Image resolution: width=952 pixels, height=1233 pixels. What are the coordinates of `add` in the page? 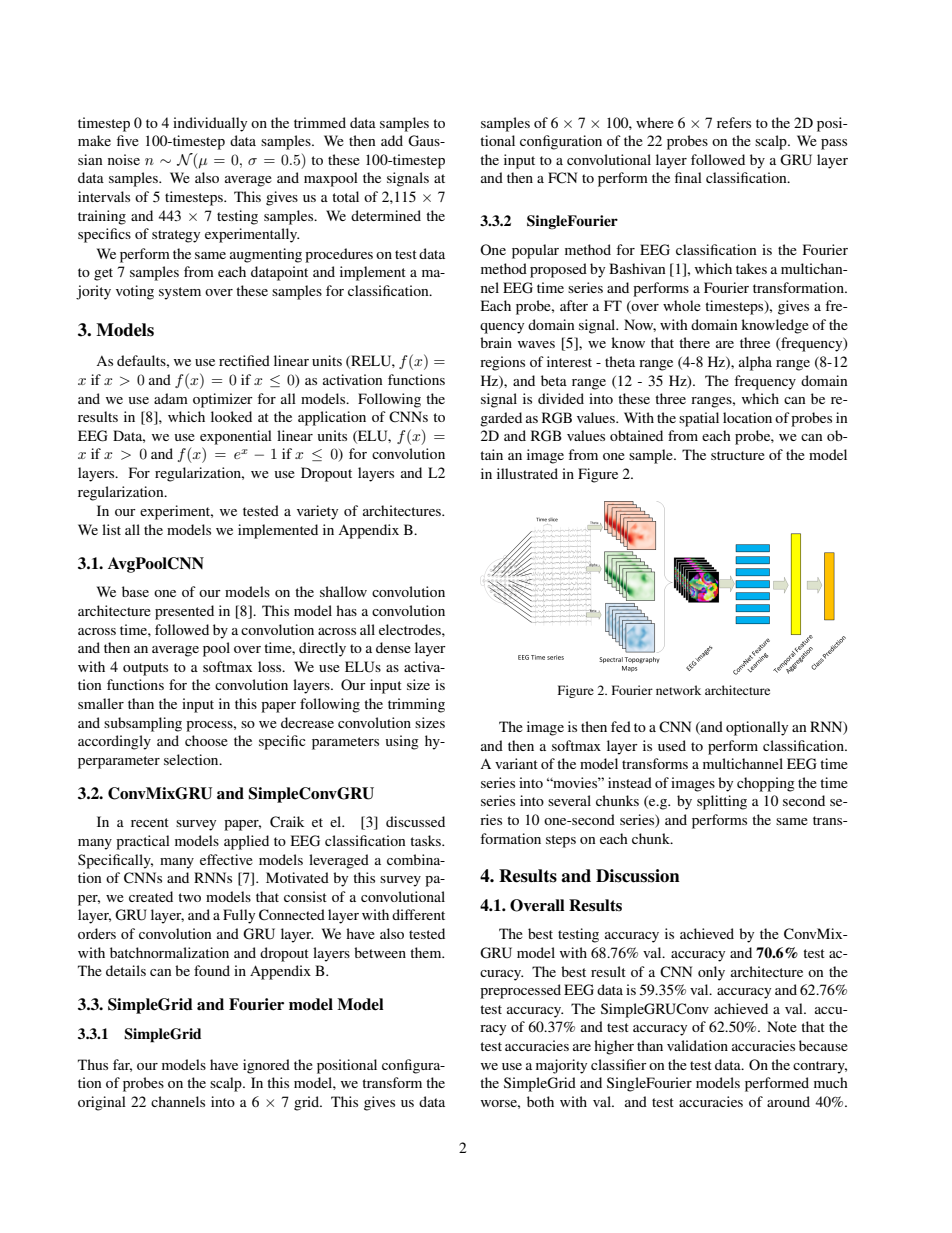 It's located at (392, 140).
